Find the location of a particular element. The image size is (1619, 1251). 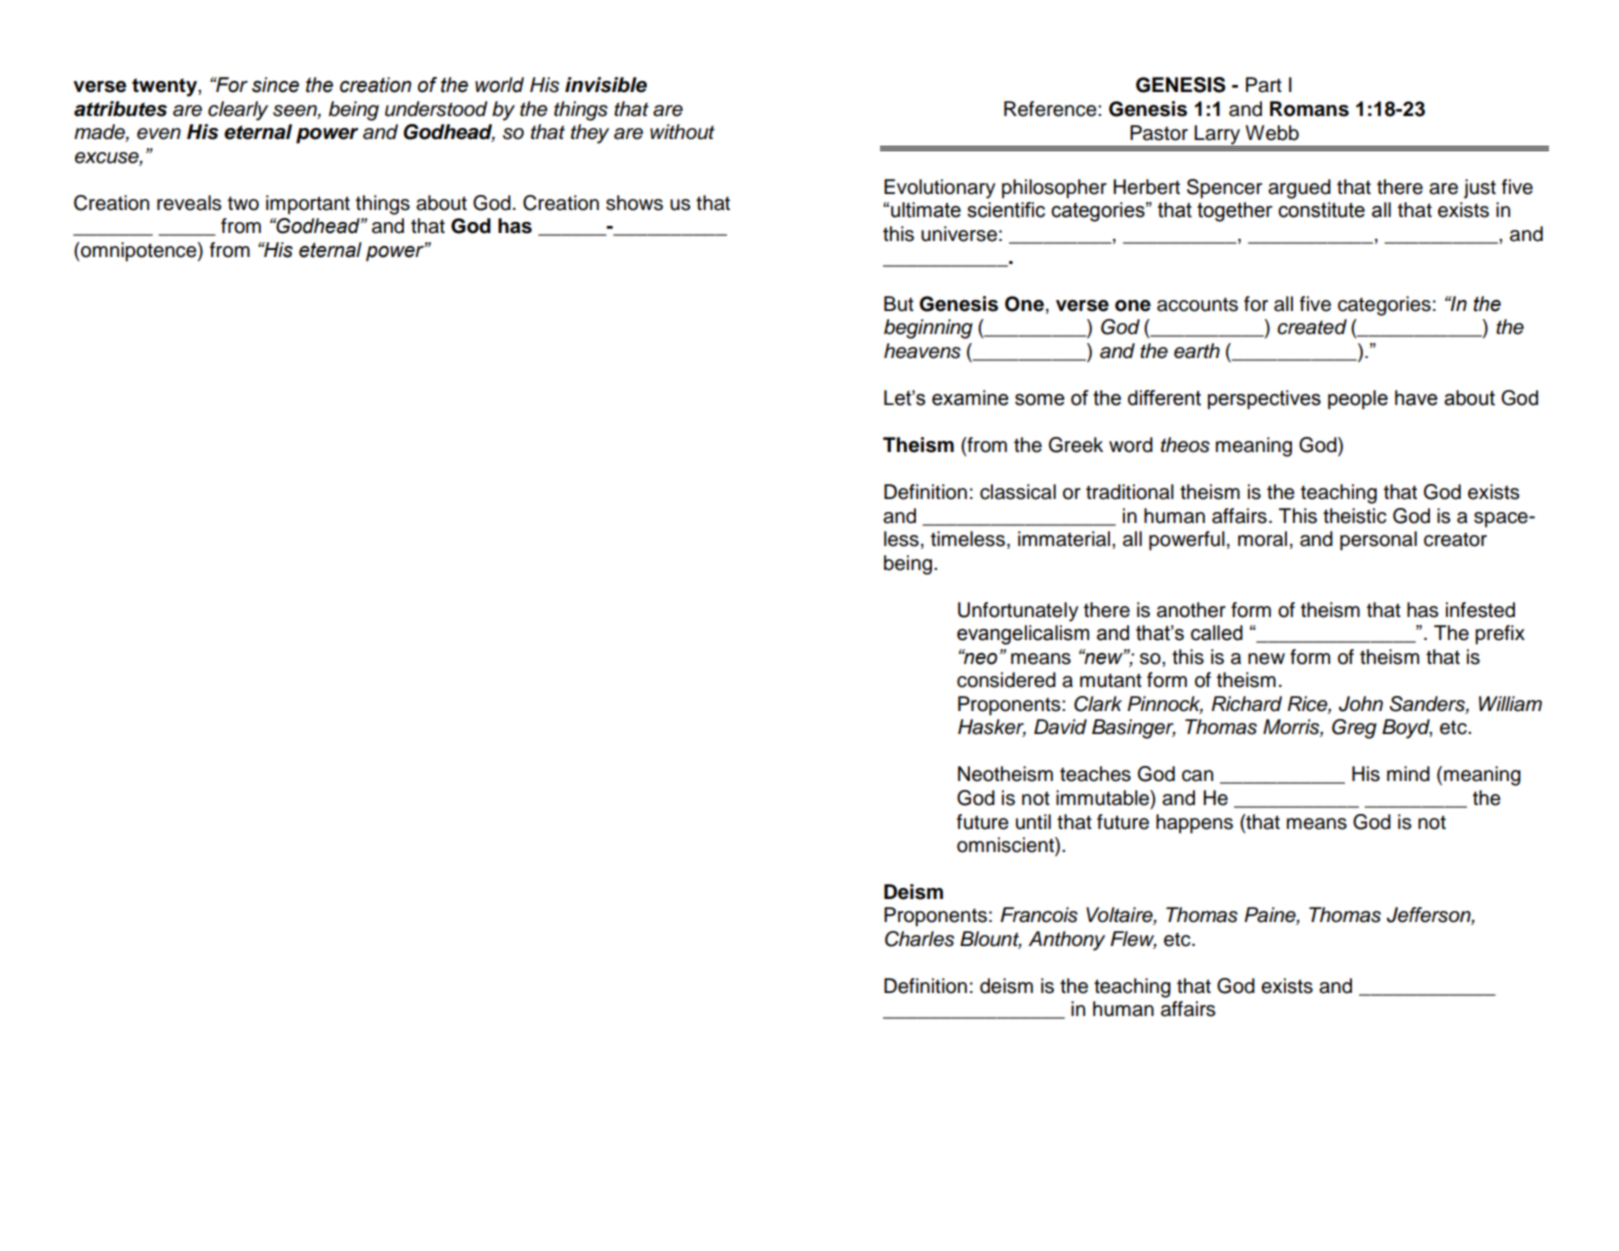

important is located at coordinates (308, 205).
